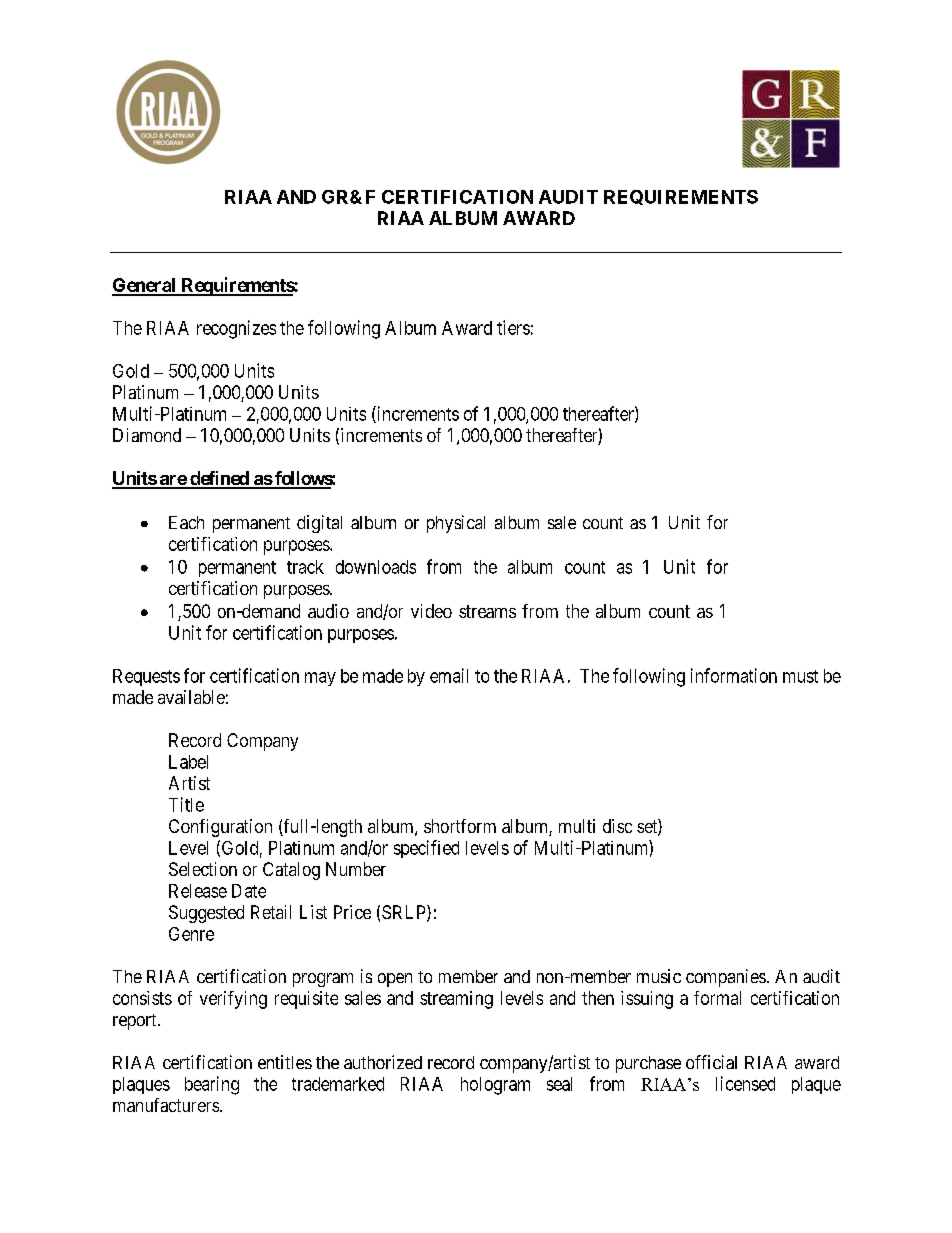 The height and width of the page is (1233, 952). I want to click on bearing, so click(212, 1085).
